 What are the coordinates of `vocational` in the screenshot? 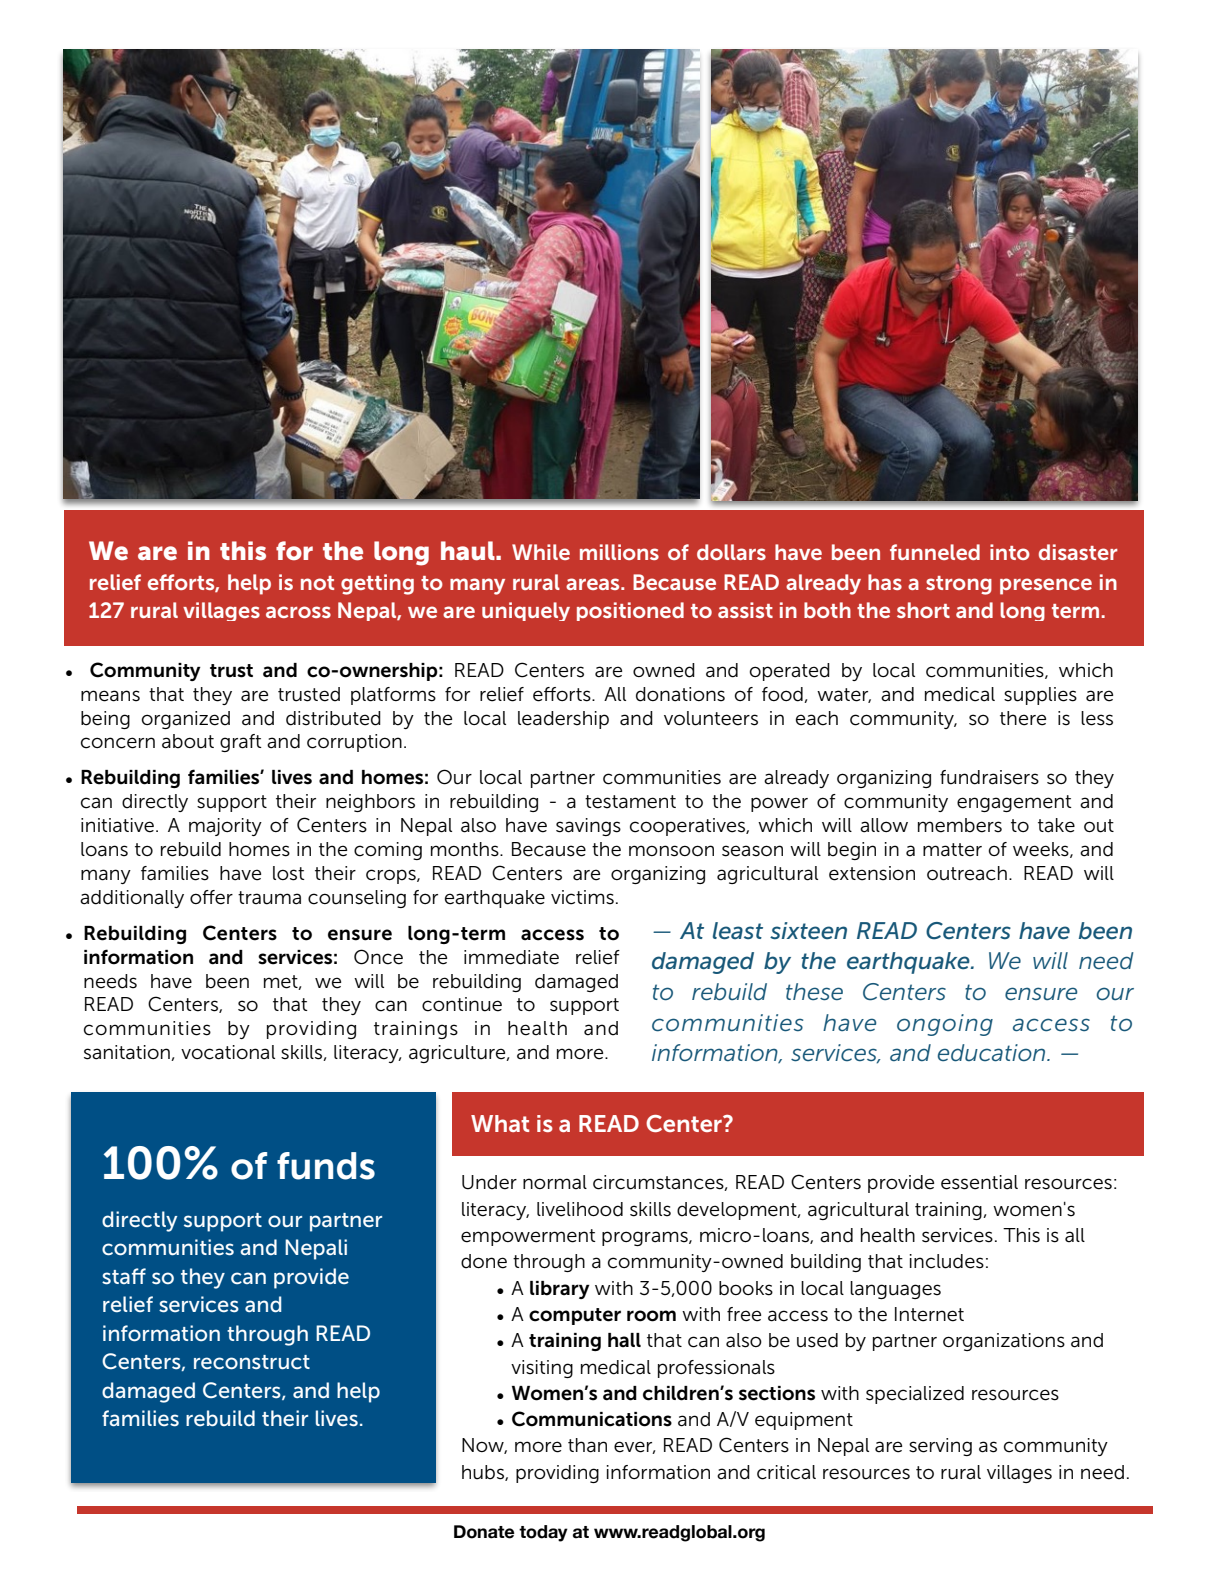 It's located at (228, 1052).
